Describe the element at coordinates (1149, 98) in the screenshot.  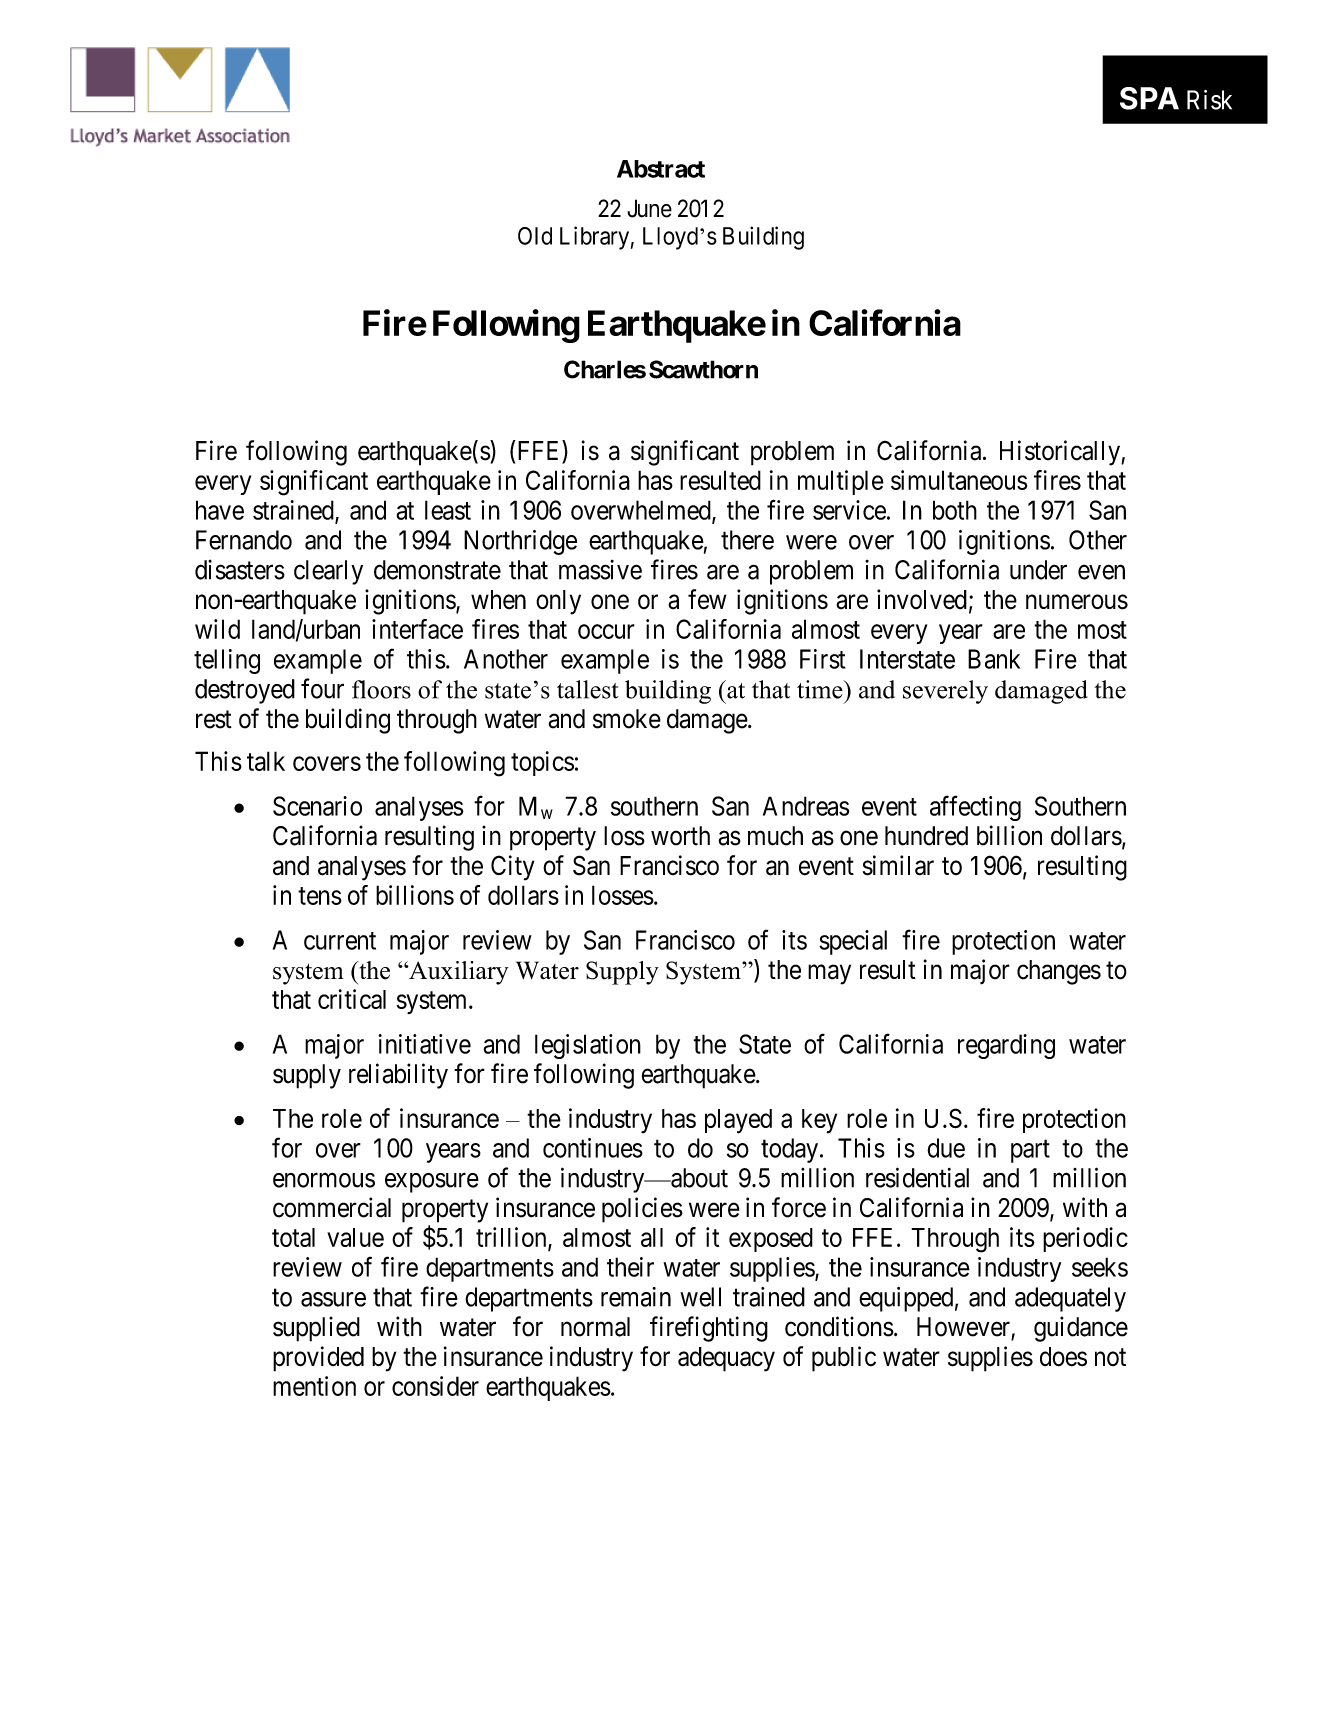
I see `SPA` at that location.
